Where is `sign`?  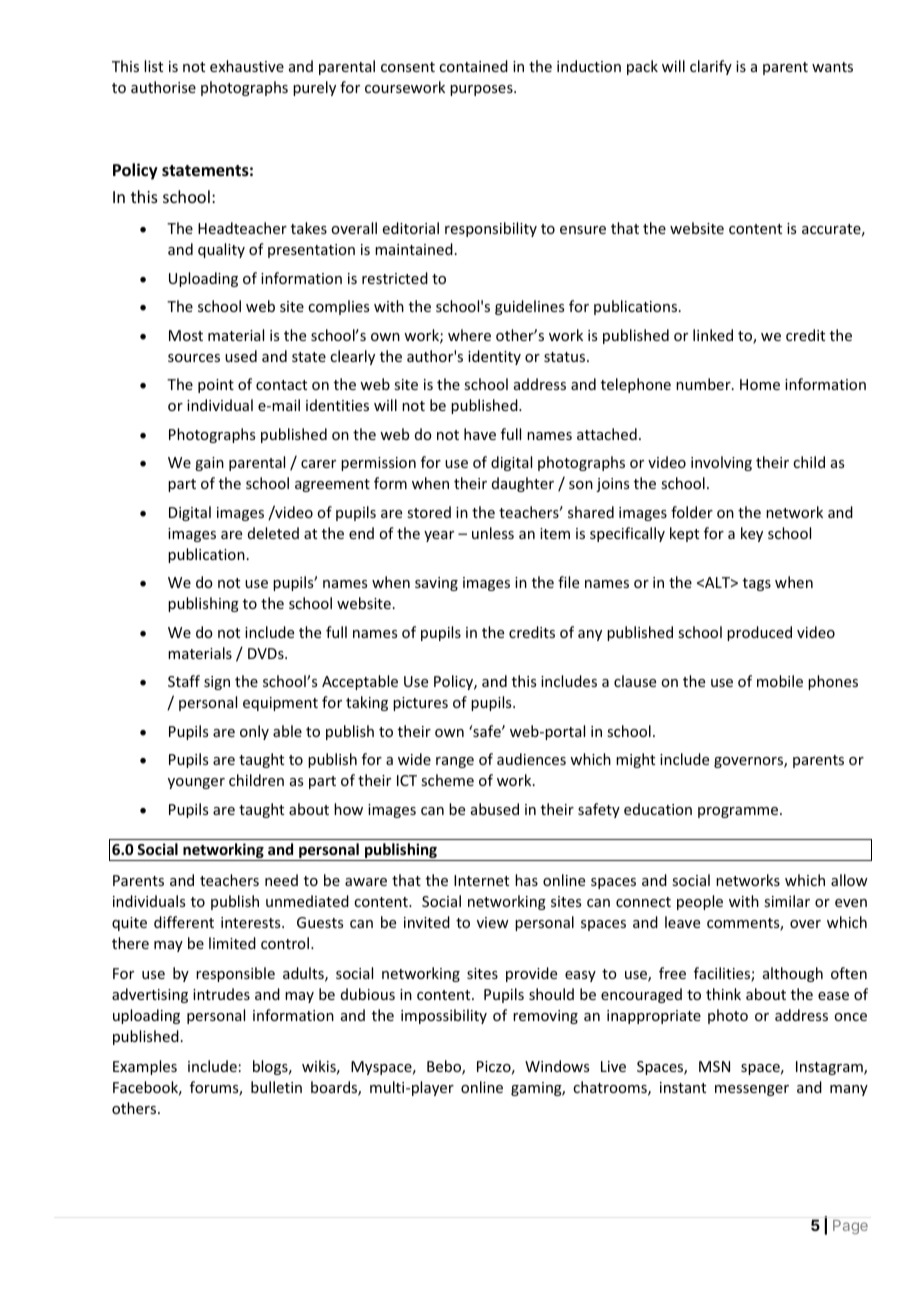 sign is located at coordinates (217, 683).
